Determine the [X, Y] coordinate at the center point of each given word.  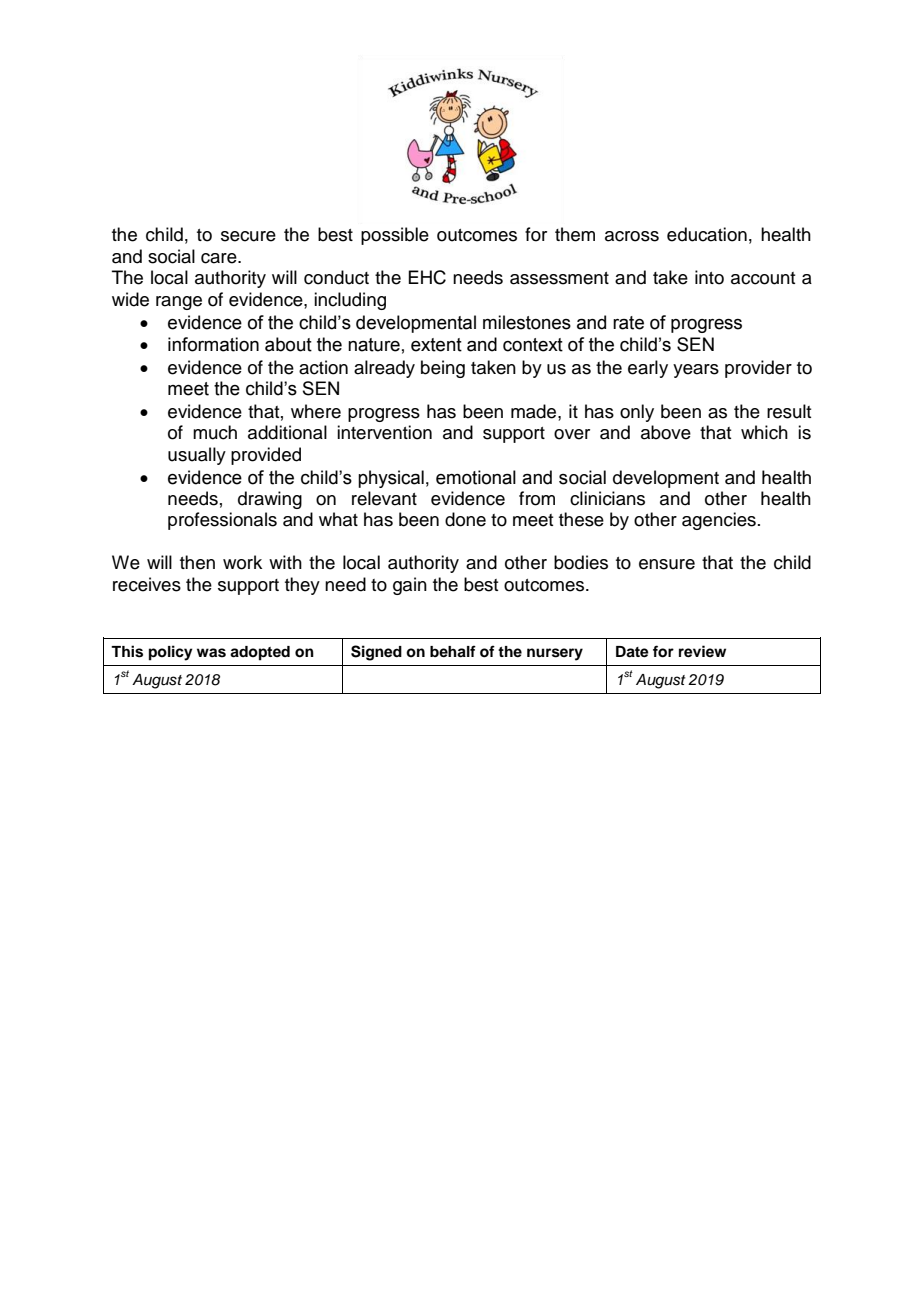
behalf [453, 651]
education [707, 234]
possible [395, 236]
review [702, 651]
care [220, 258]
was [211, 653]
